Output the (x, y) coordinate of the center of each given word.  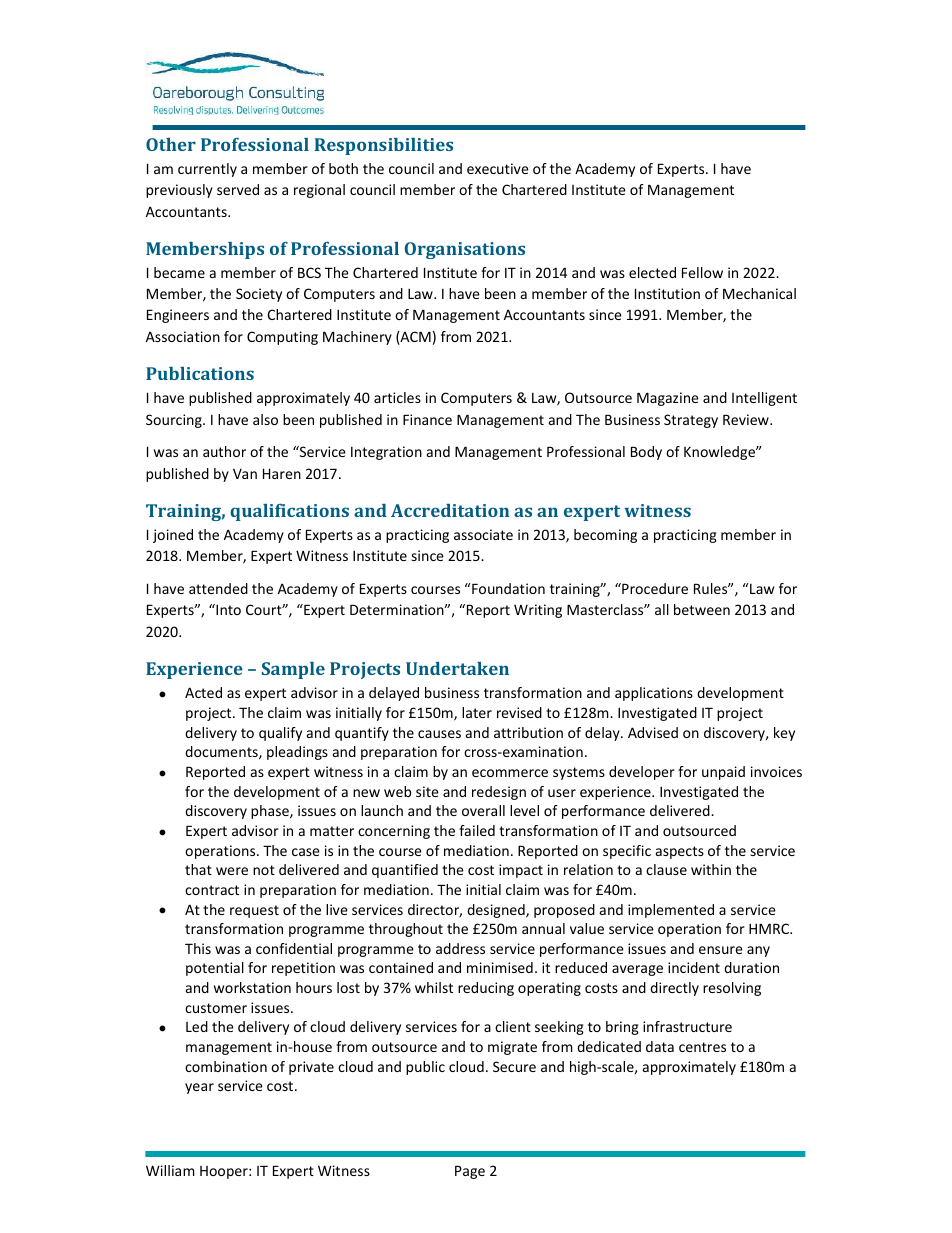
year (199, 1088)
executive (498, 168)
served (238, 189)
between (702, 609)
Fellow (702, 272)
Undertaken (457, 668)
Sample (293, 670)
